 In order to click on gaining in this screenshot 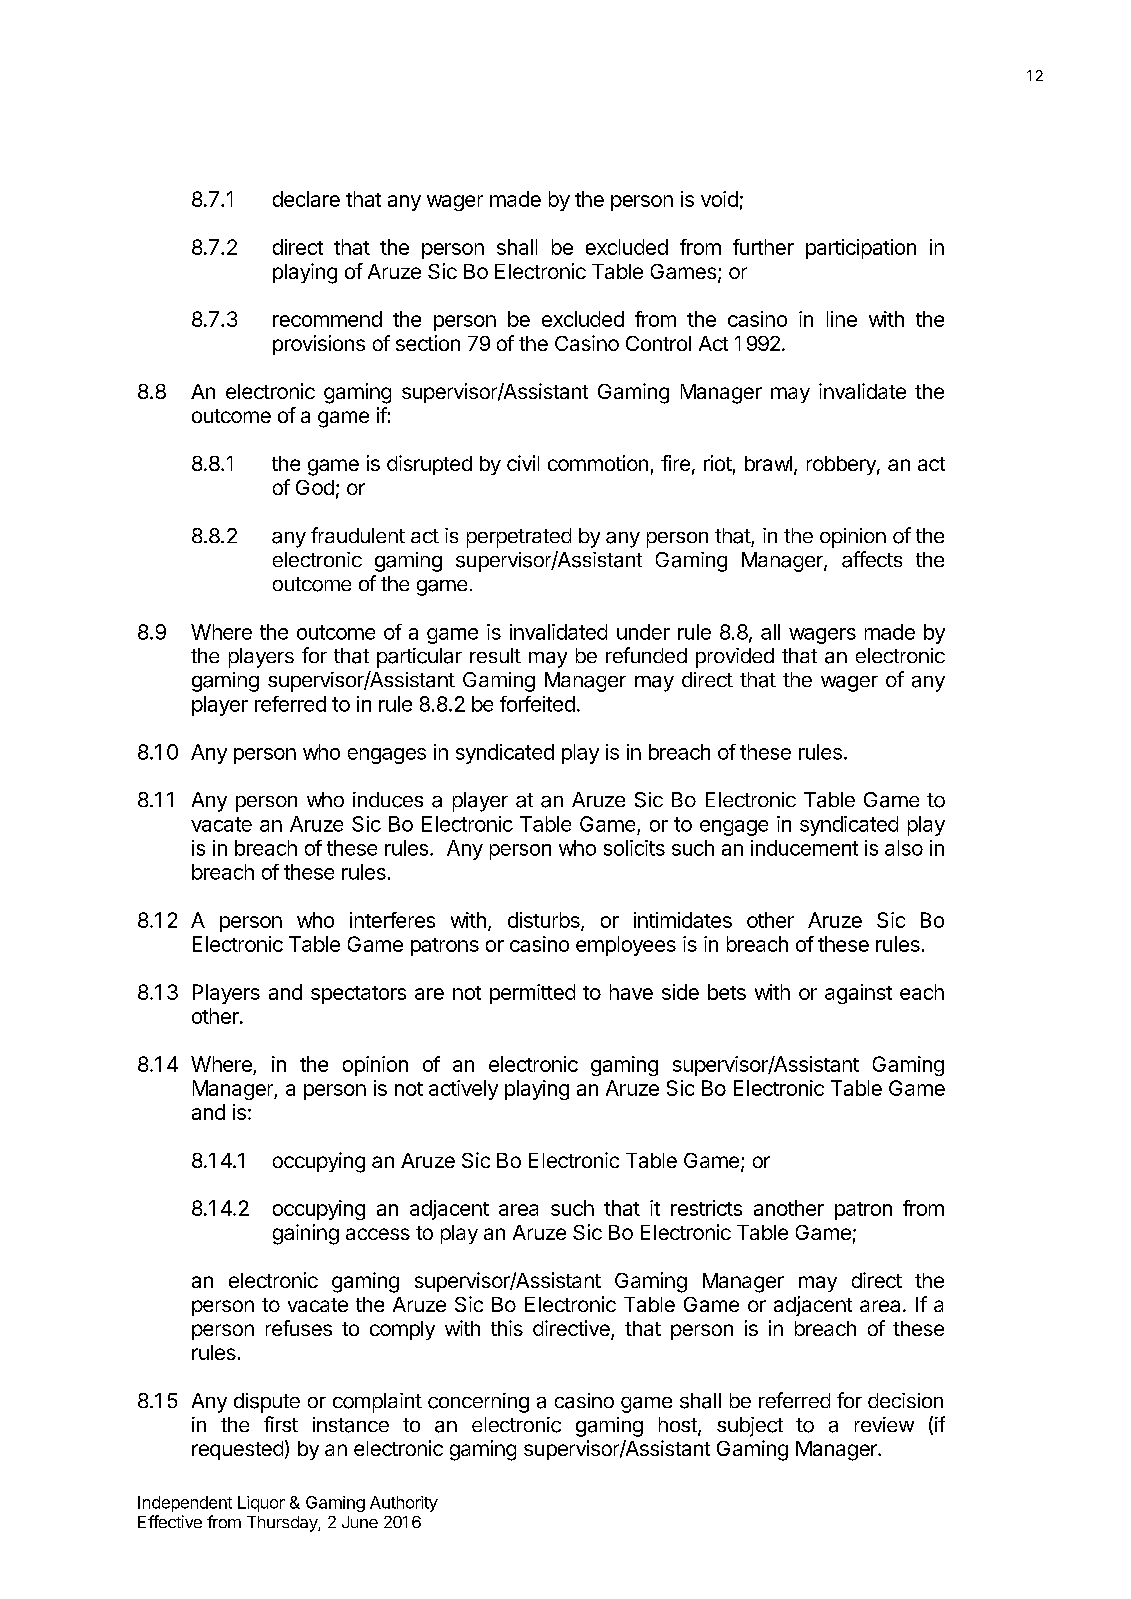, I will do `click(306, 1234)`.
